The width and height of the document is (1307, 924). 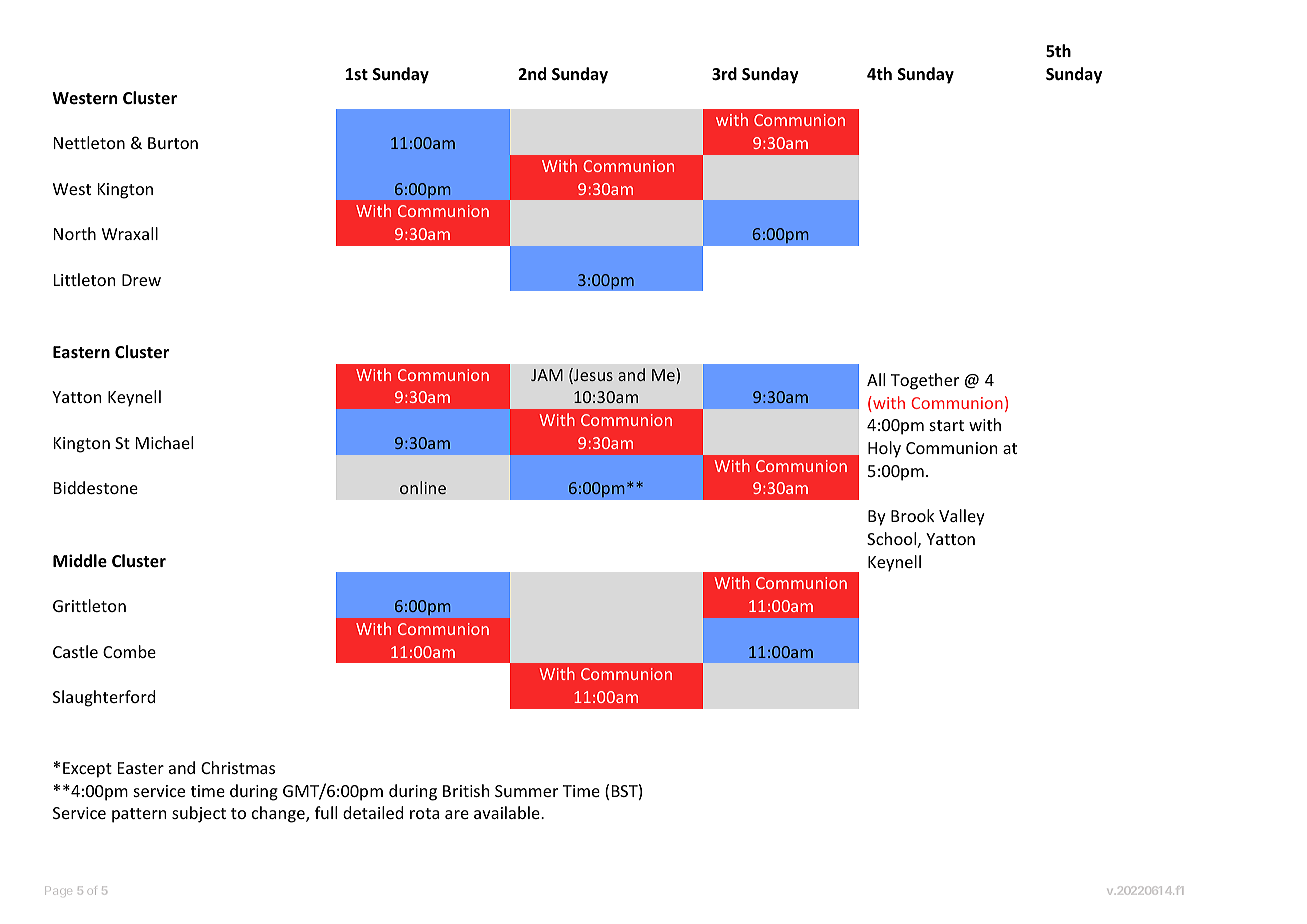 I want to click on Michael, so click(x=164, y=442).
